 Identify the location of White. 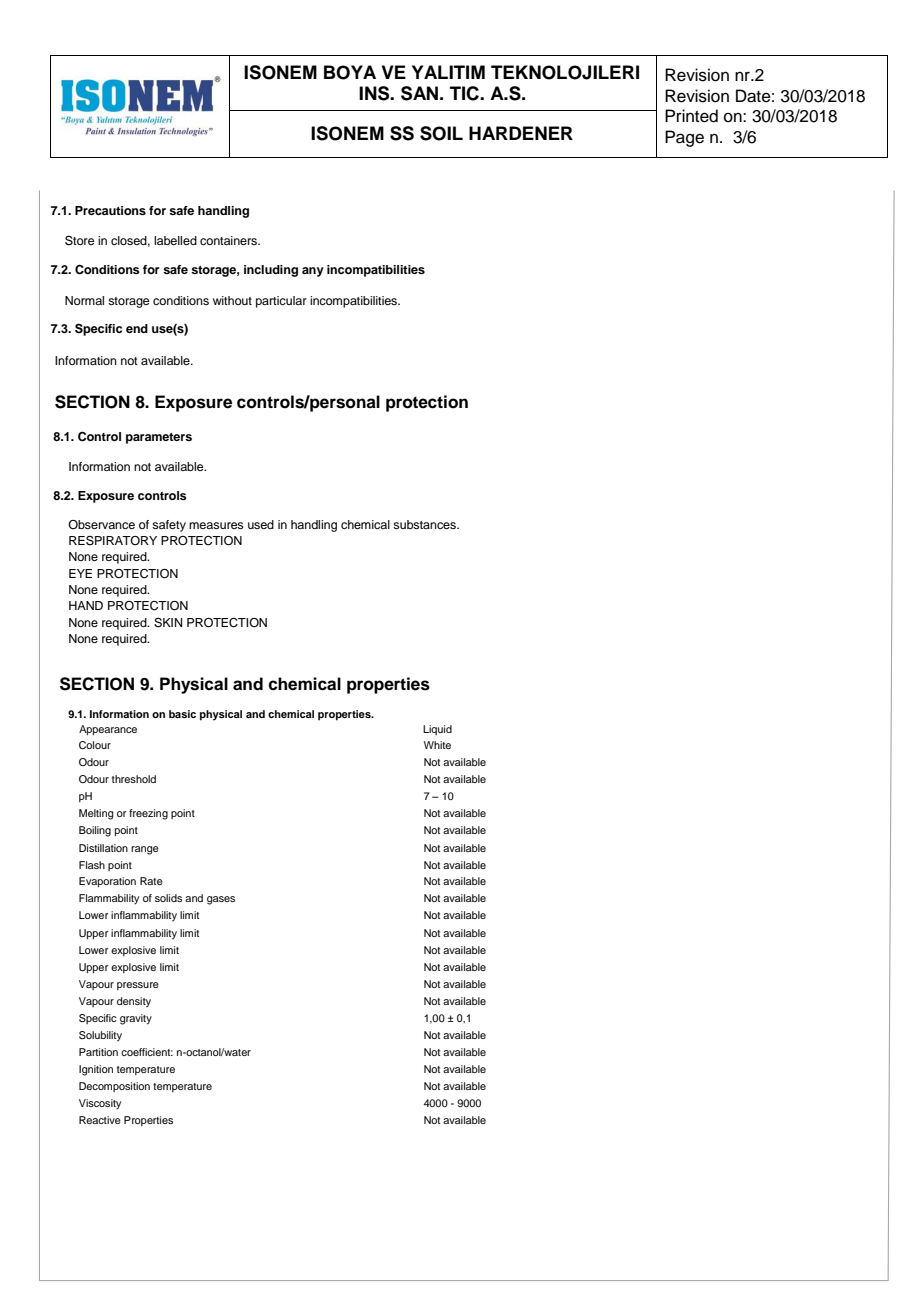
(437, 745).
